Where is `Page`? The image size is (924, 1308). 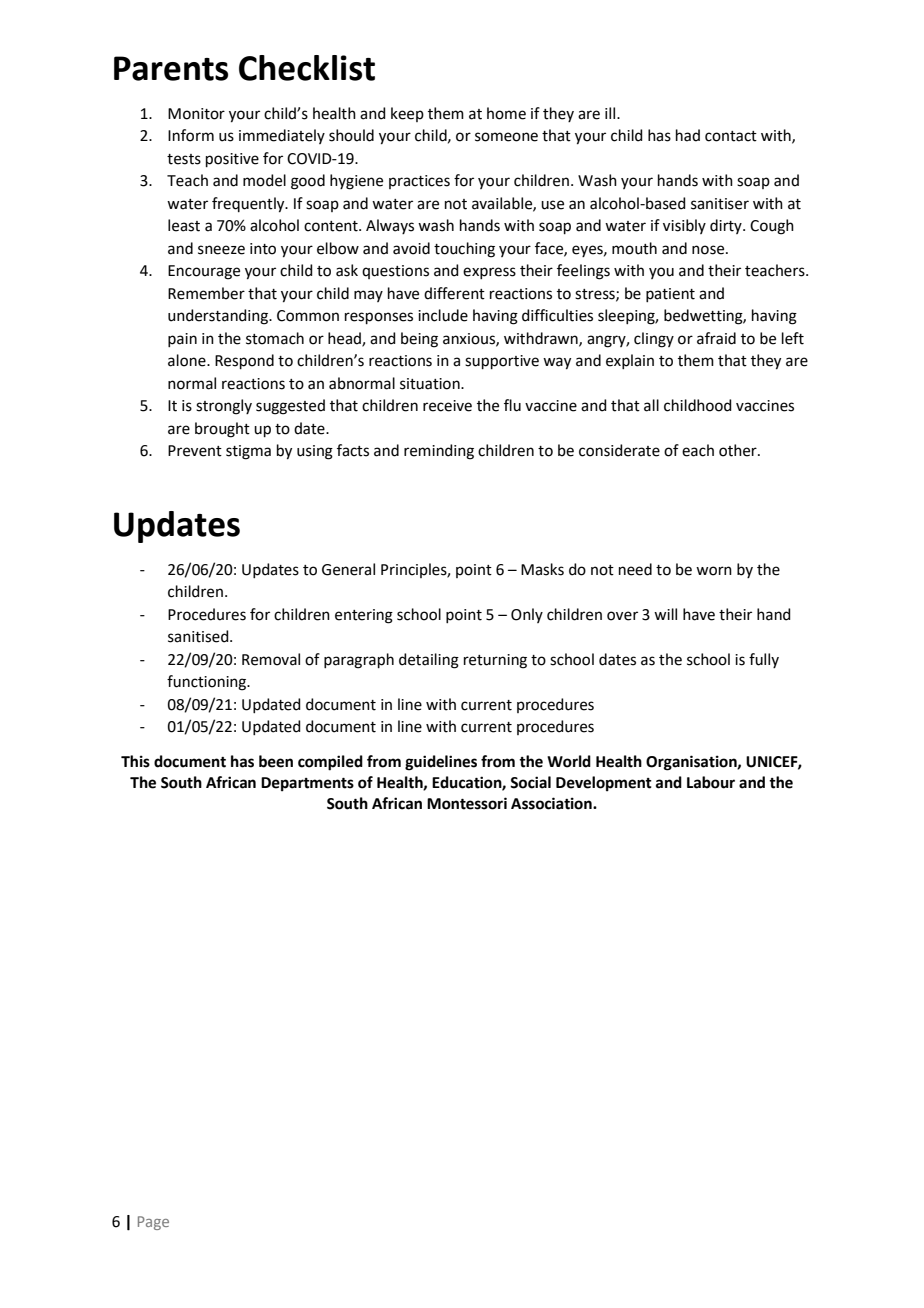
Page is located at coordinates (153, 1223).
